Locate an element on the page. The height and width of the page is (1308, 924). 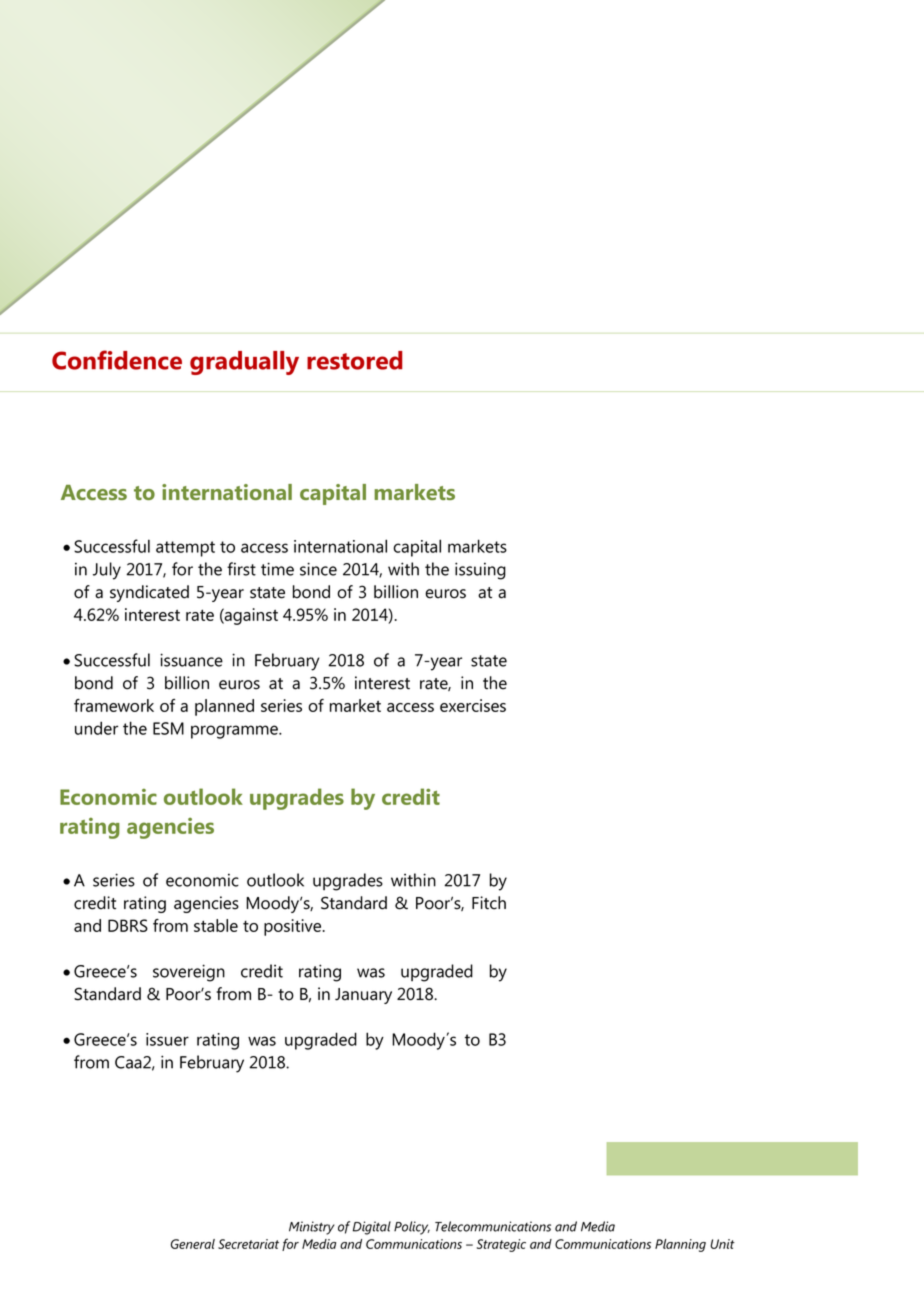
restored is located at coordinates (354, 360).
